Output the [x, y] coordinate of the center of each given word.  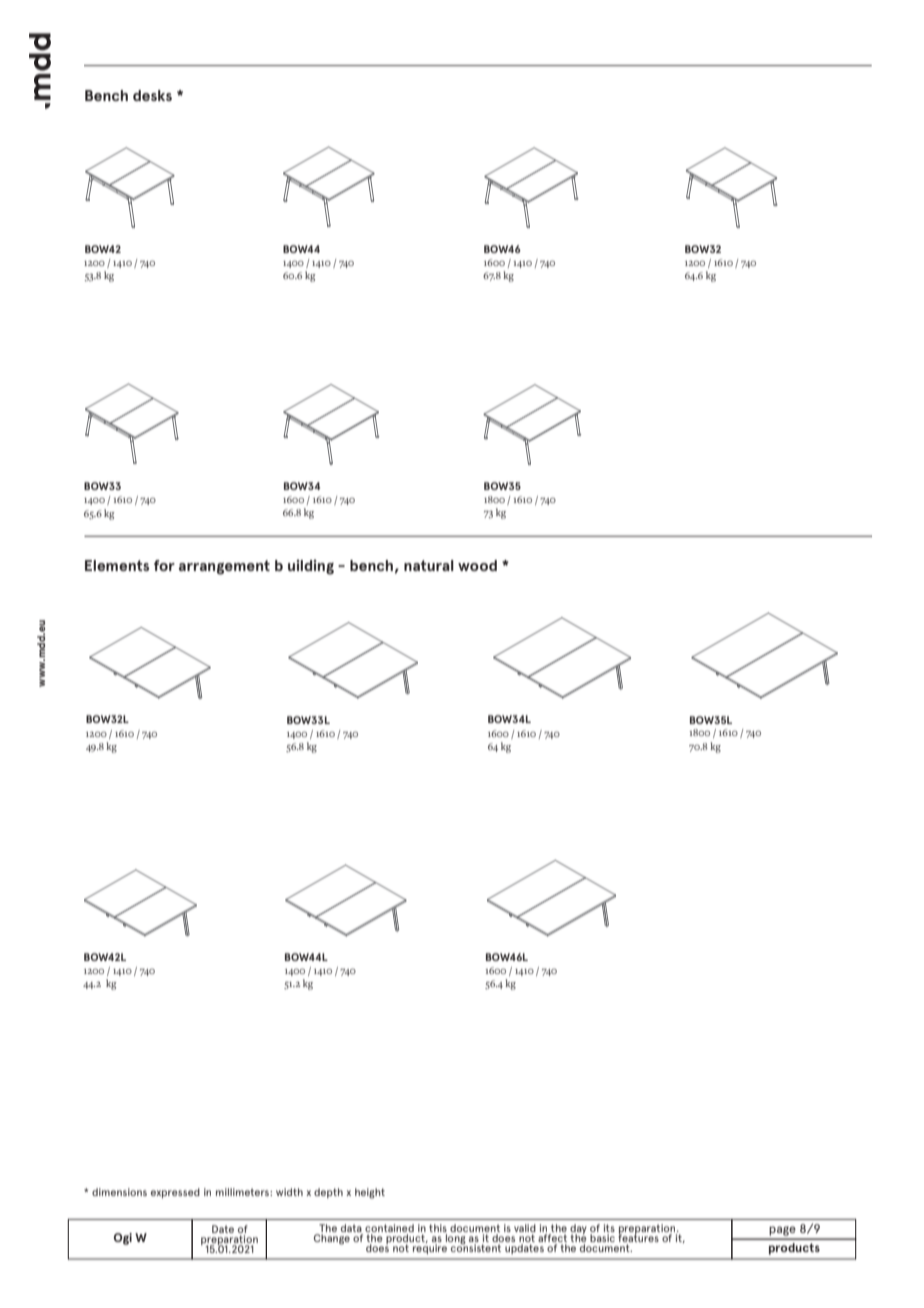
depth [328, 1193]
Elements [117, 565]
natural [429, 565]
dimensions [119, 1192]
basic [602, 1238]
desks [152, 95]
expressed [175, 1193]
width [289, 1192]
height [370, 1193]
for [164, 565]
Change [332, 1239]
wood [477, 565]
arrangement [224, 567]
